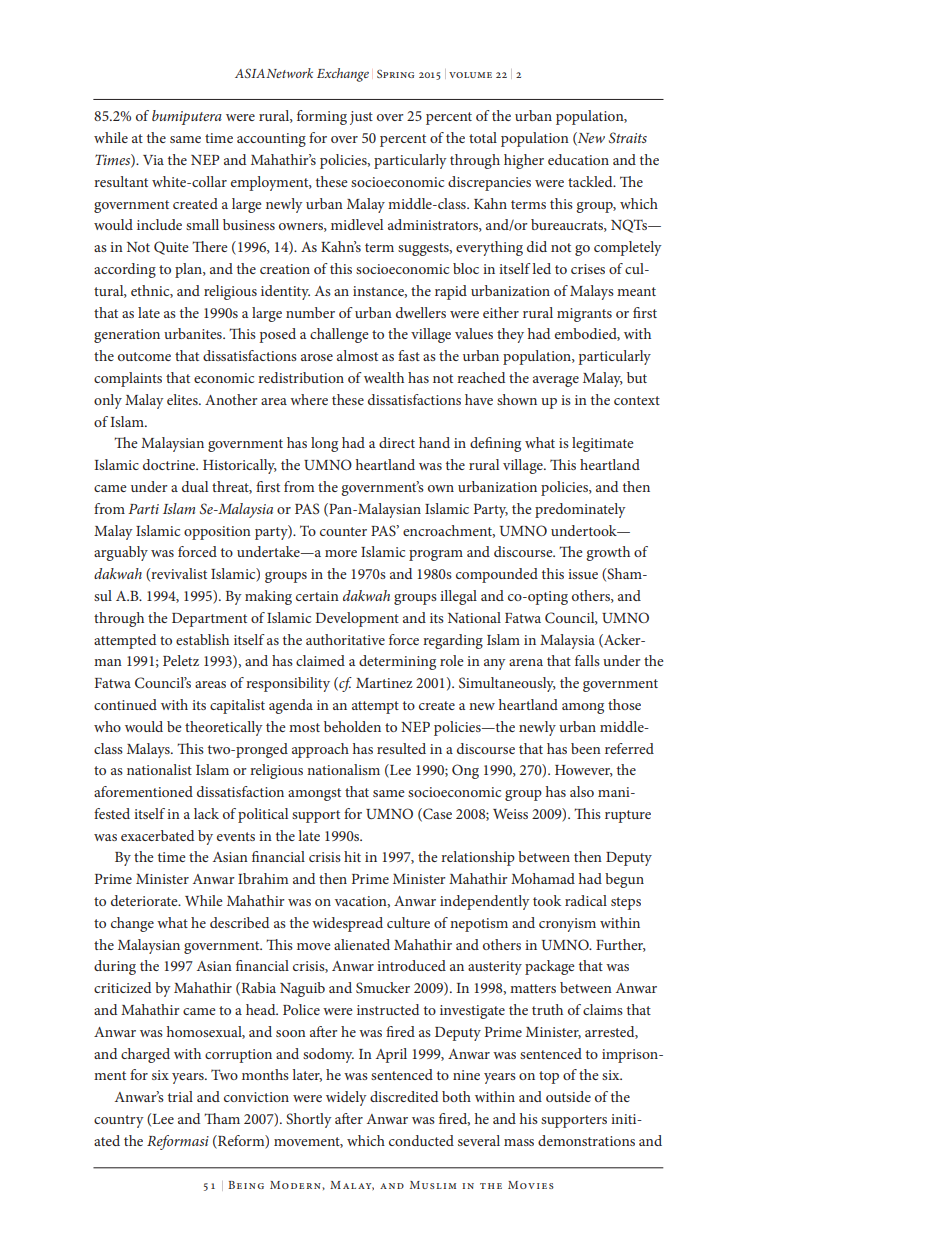 Image resolution: width=952 pixels, height=1233 pixels. I want to click on legitimate, so click(603, 444).
